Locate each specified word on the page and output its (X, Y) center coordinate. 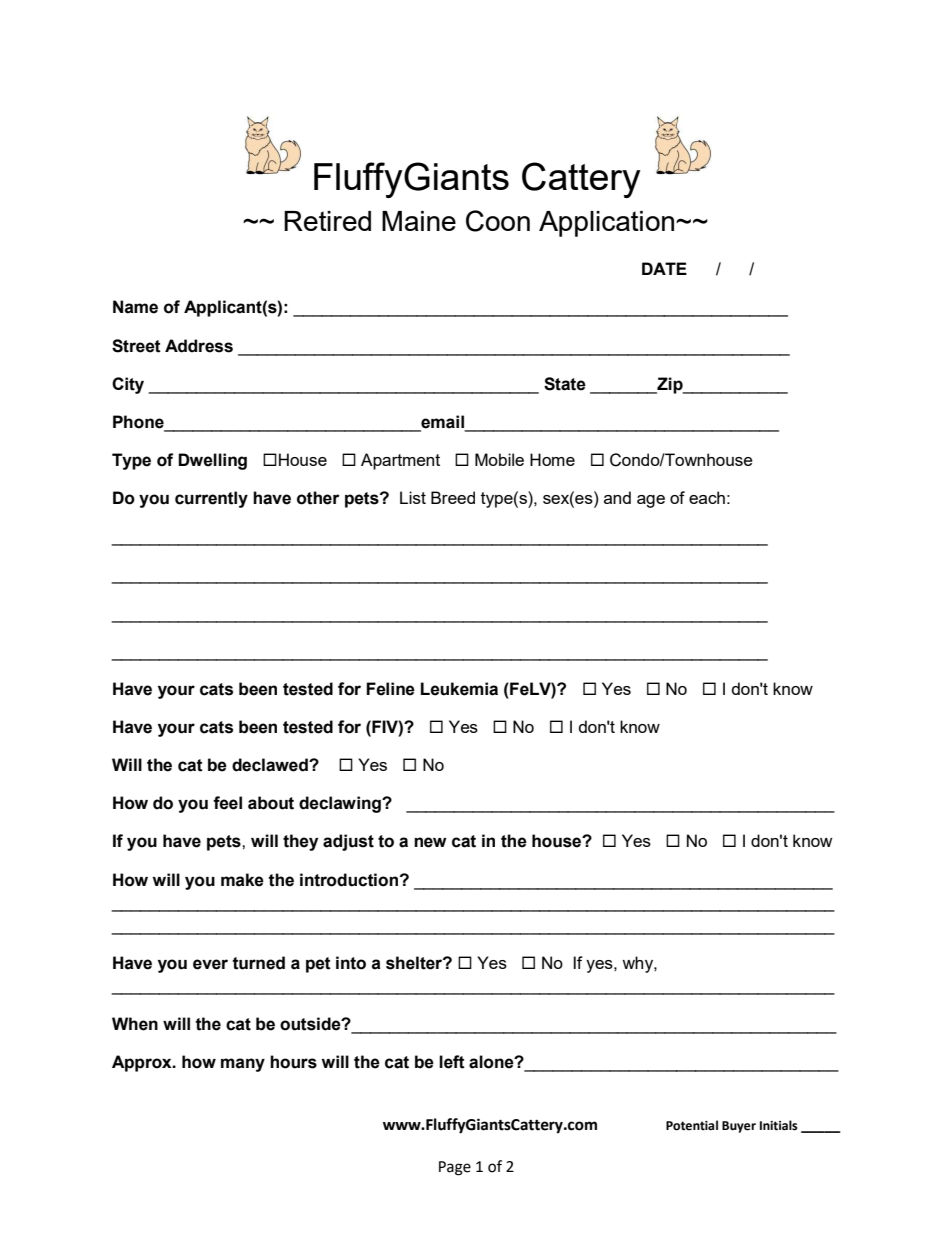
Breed (453, 497)
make (242, 880)
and (617, 497)
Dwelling (212, 461)
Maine (419, 221)
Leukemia (459, 689)
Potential (692, 1125)
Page (455, 1168)
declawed (271, 765)
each (707, 497)
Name (135, 307)
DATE (664, 268)
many (243, 1065)
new (430, 842)
